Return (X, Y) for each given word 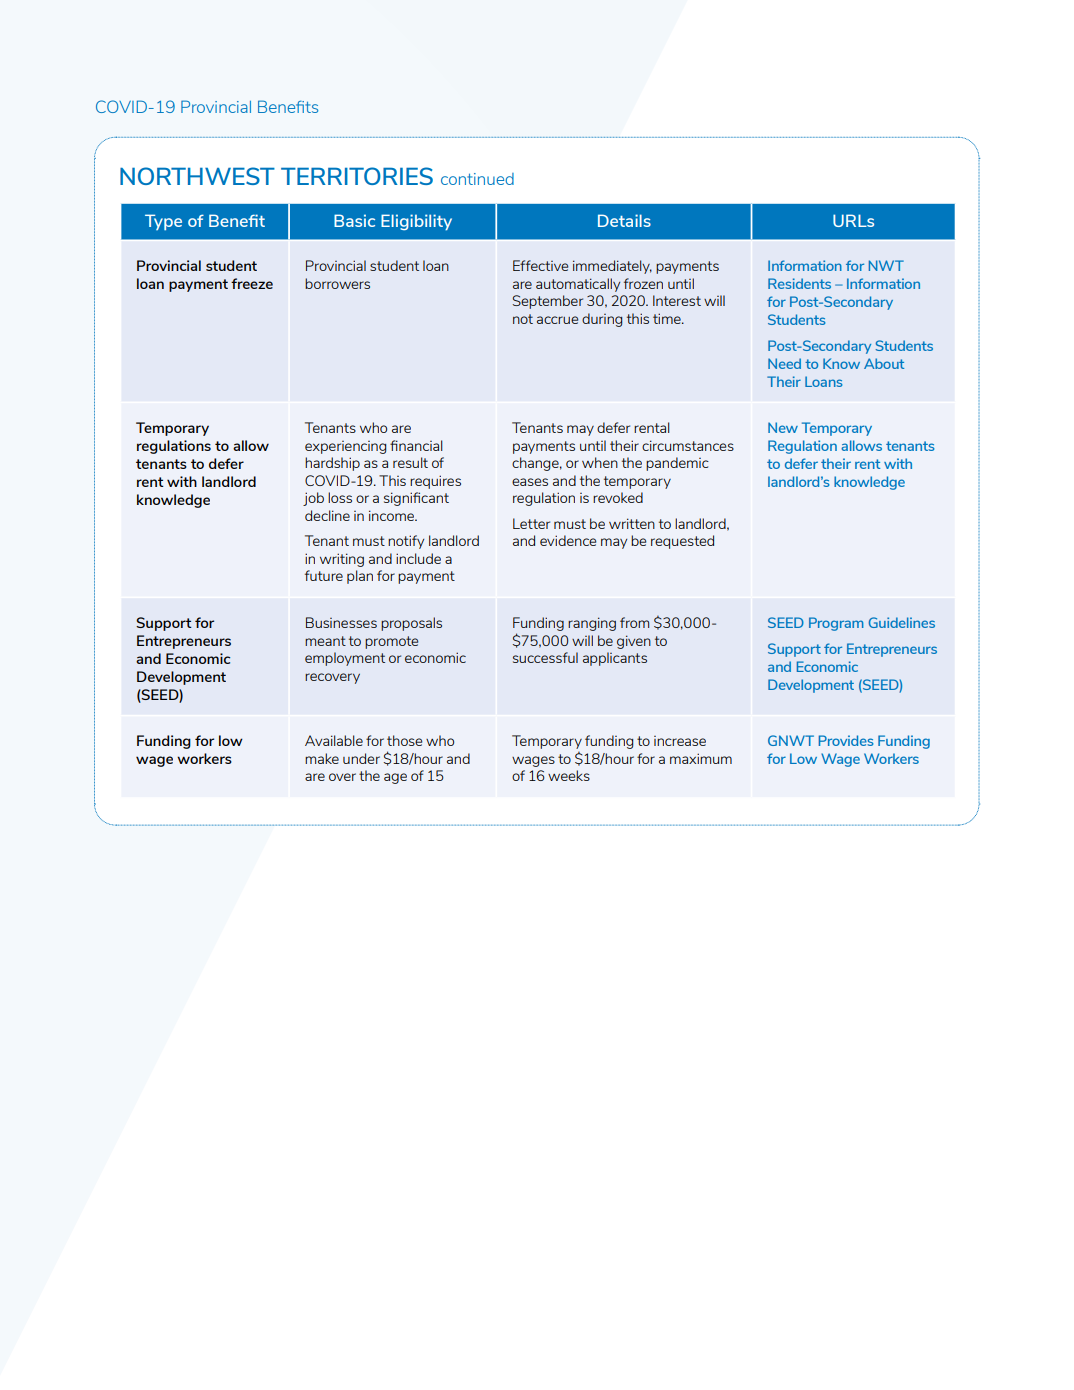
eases (530, 482)
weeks (569, 775)
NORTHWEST (197, 176)
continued (477, 179)
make (322, 758)
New (783, 427)
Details (624, 220)
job (313, 499)
